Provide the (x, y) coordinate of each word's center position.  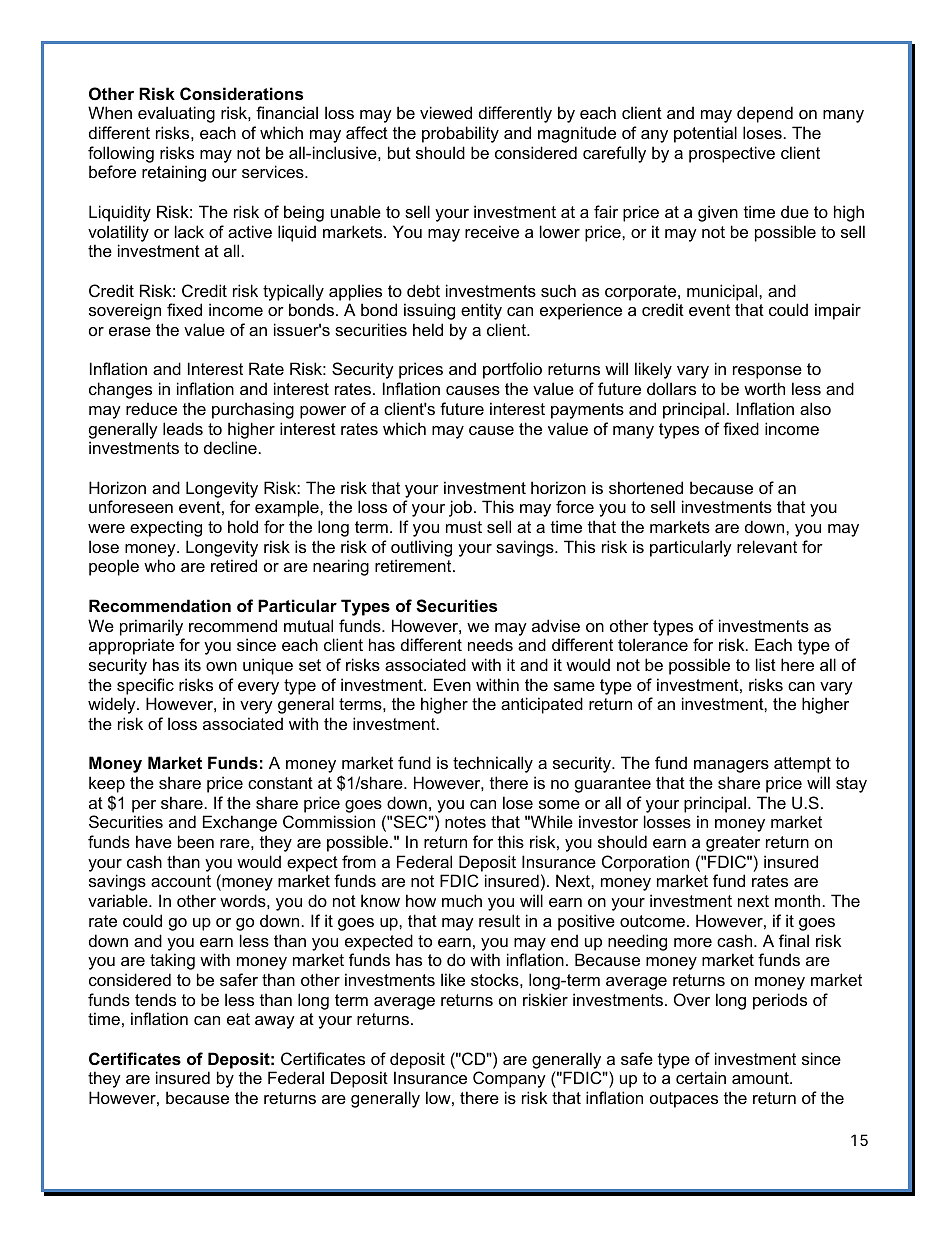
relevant (767, 546)
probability (460, 134)
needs (490, 644)
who (159, 565)
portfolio (512, 370)
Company (509, 1079)
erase (130, 331)
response (767, 372)
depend (765, 114)
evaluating (176, 114)
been (196, 841)
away (275, 1022)
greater (733, 844)
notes (465, 822)
